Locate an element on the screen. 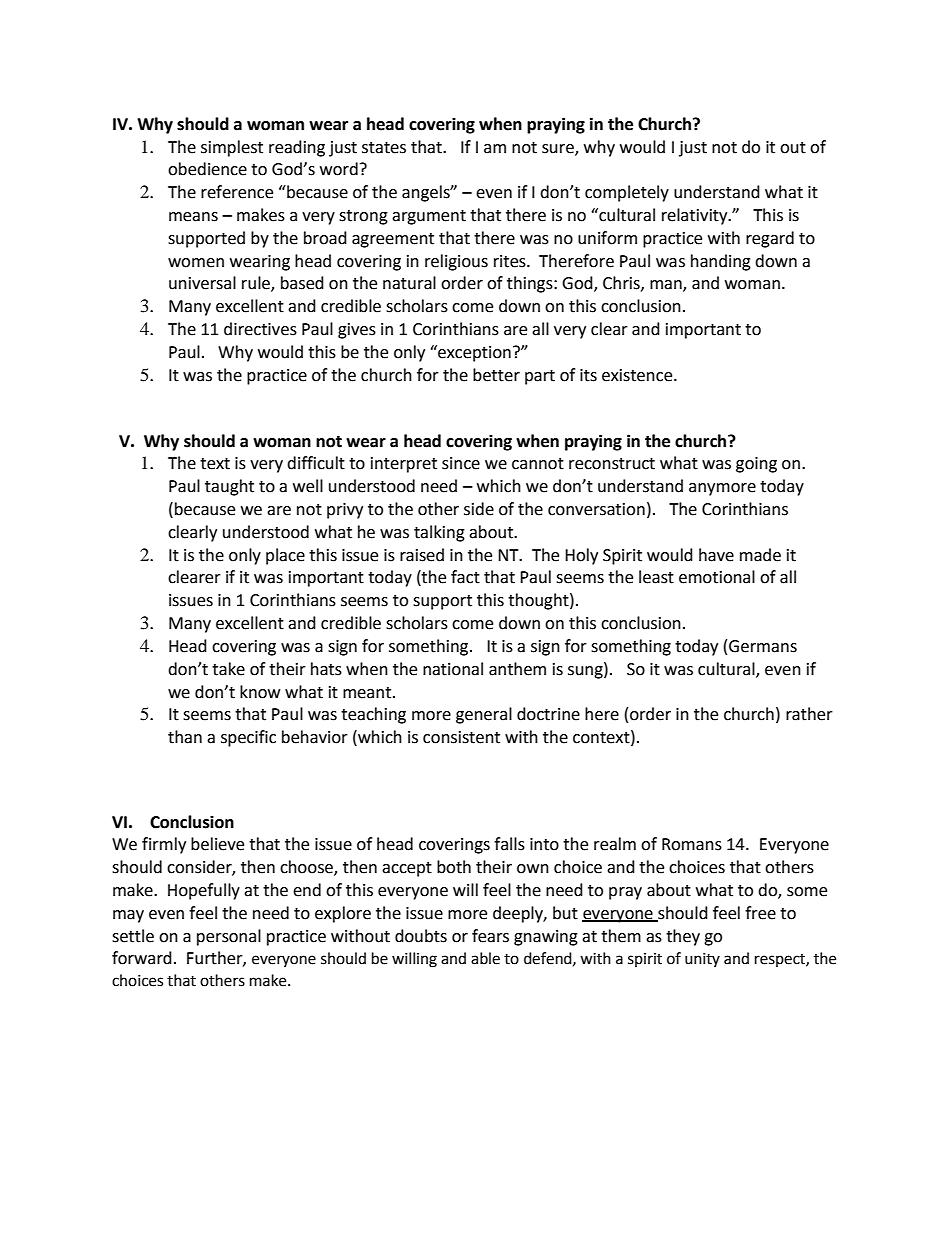 Image resolution: width=952 pixels, height=1233 pixels. obedience is located at coordinates (207, 169).
